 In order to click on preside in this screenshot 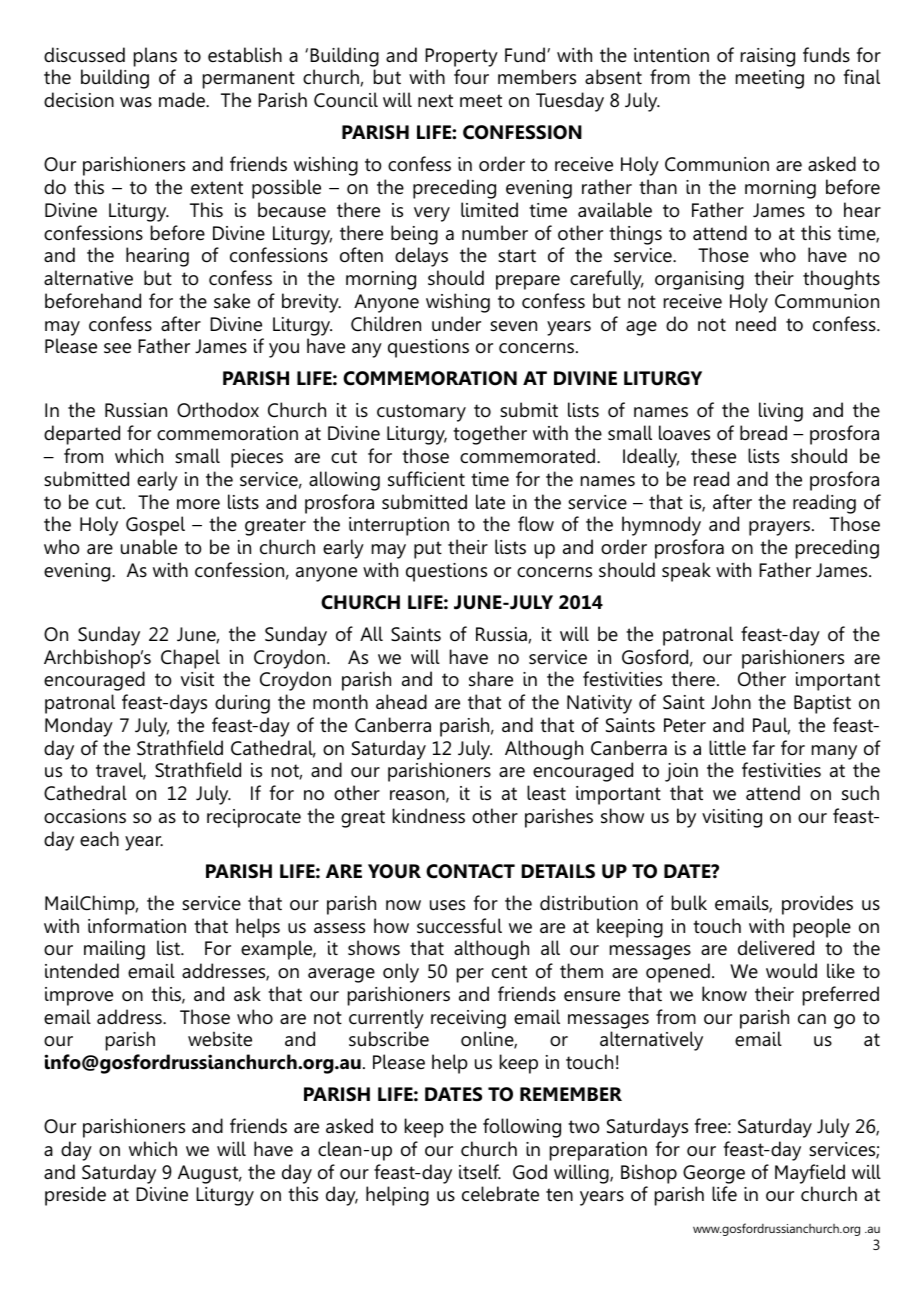, I will do `click(75, 1196)`.
